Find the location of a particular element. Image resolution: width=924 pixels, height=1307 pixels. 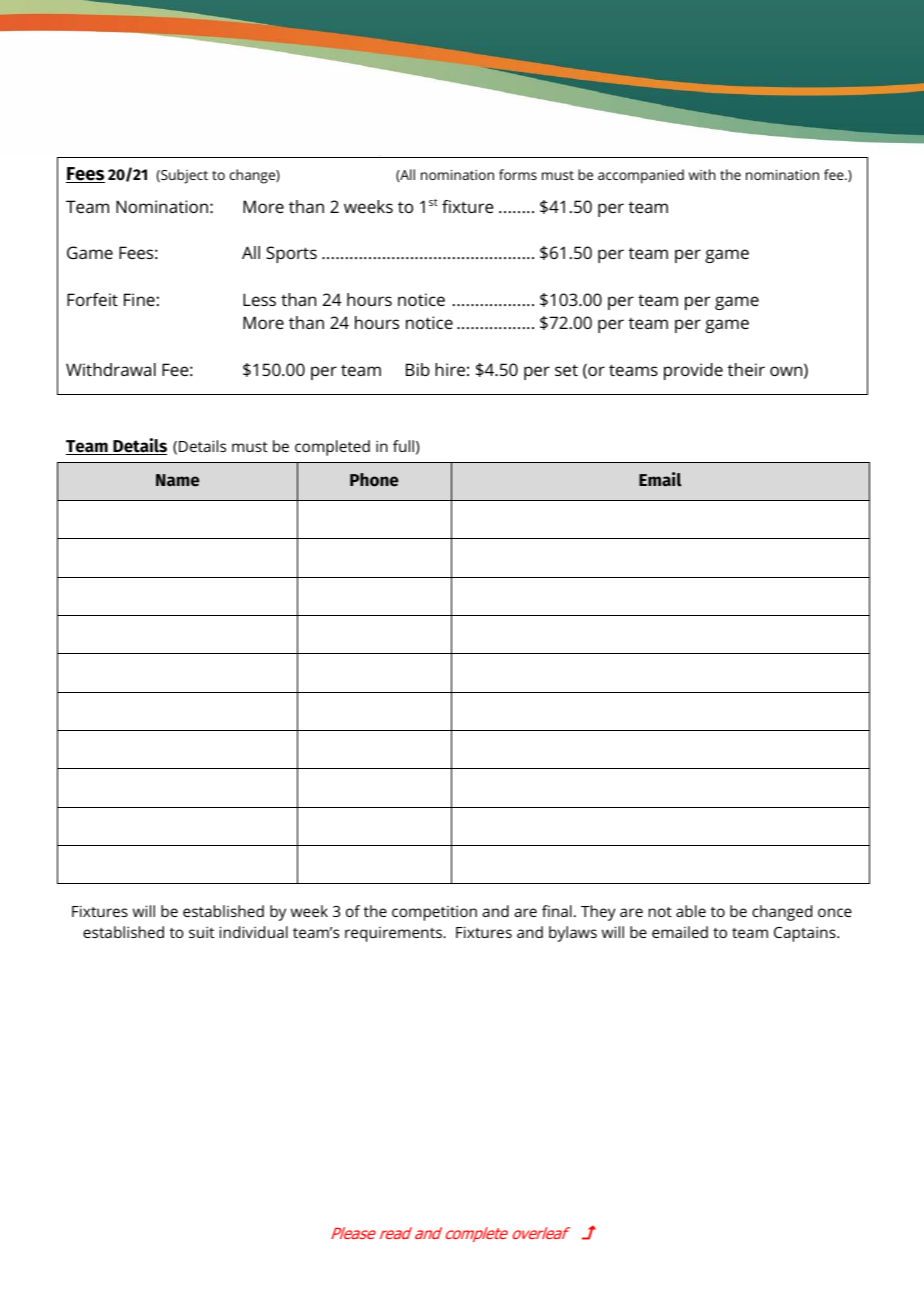

Sports is located at coordinates (291, 254).
